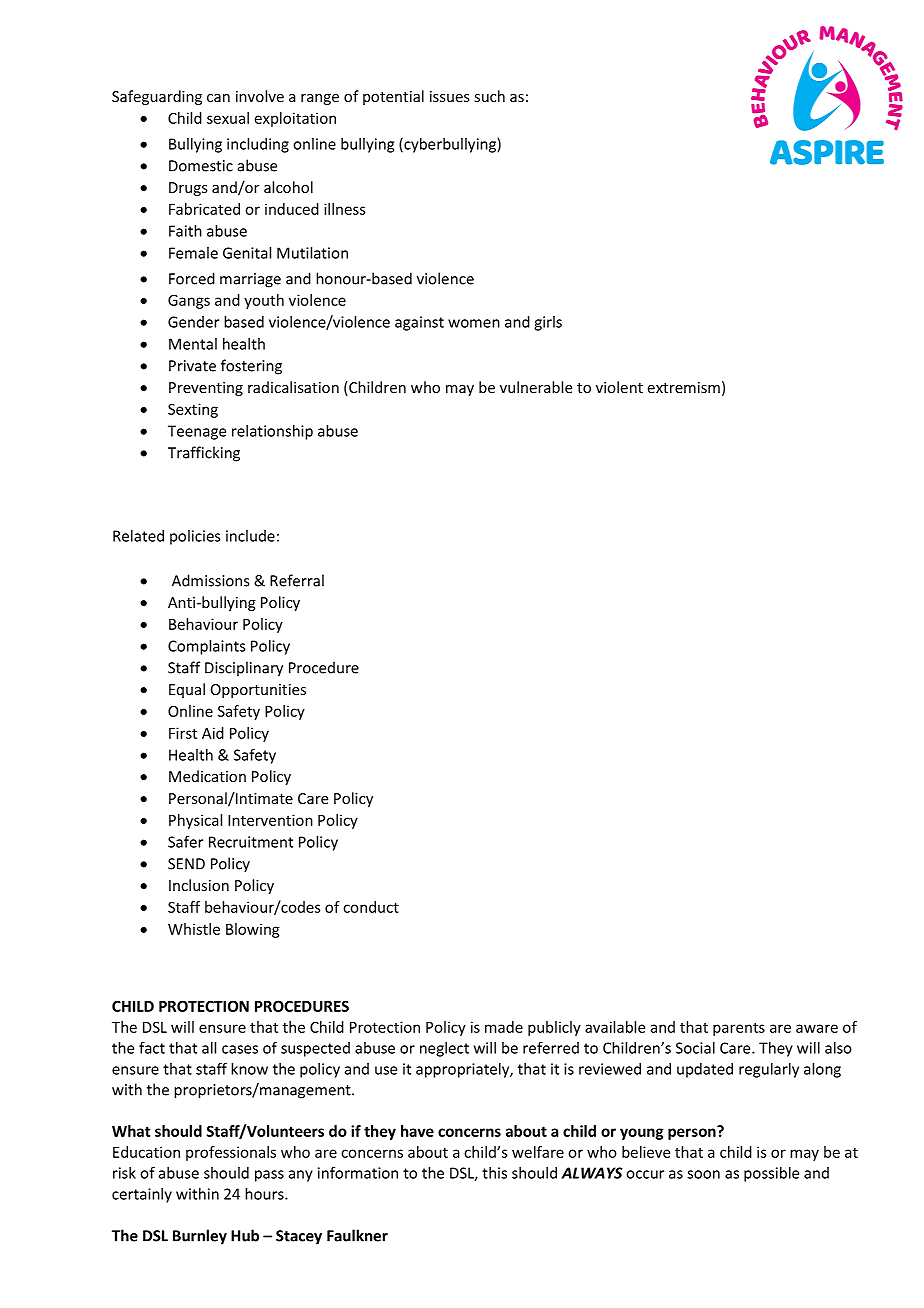 This screenshot has height=1308, width=924. What do you see at coordinates (228, 118) in the screenshot?
I see `sexual` at bounding box center [228, 118].
